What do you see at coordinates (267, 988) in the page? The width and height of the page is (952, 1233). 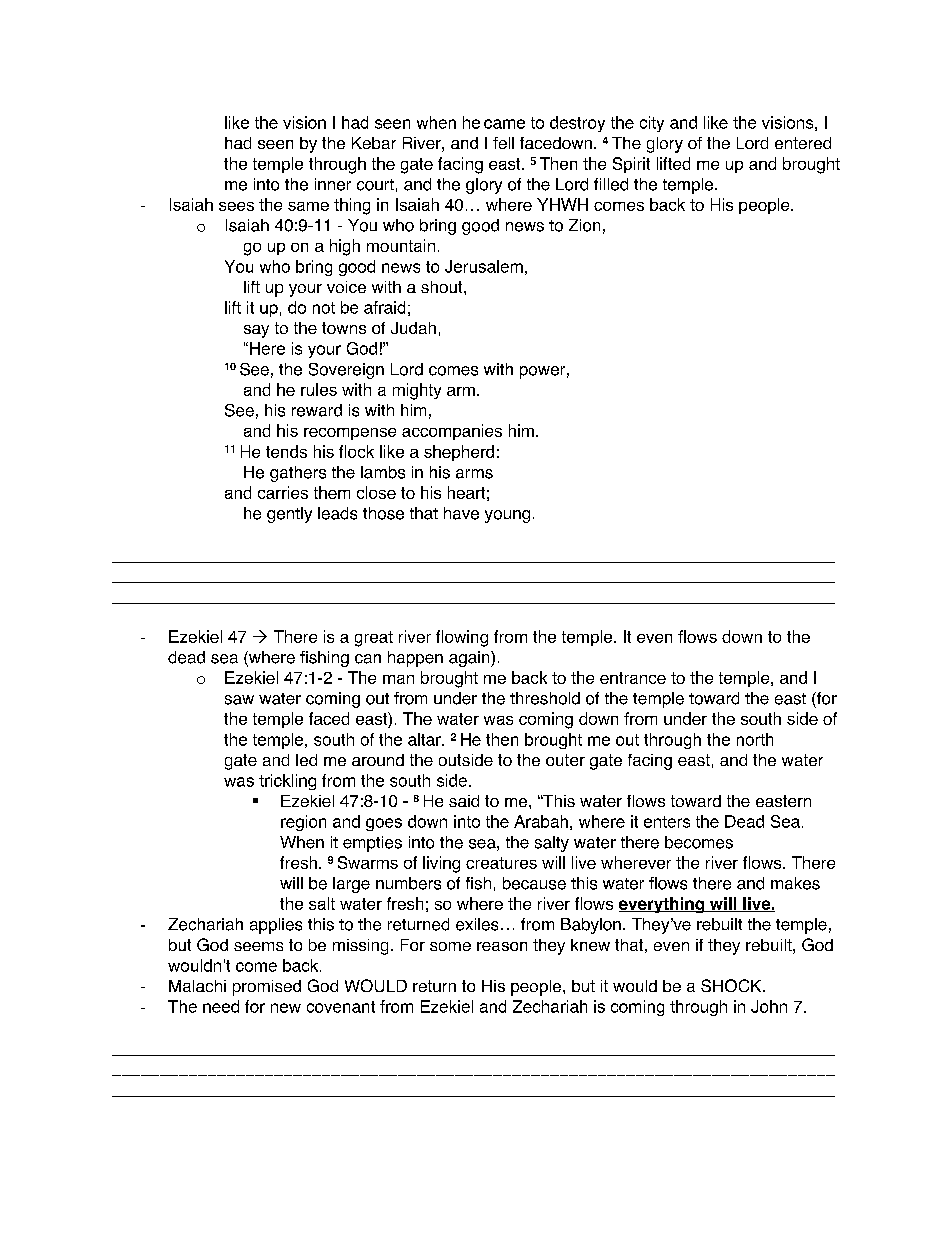 I see `promised` at bounding box center [267, 988].
